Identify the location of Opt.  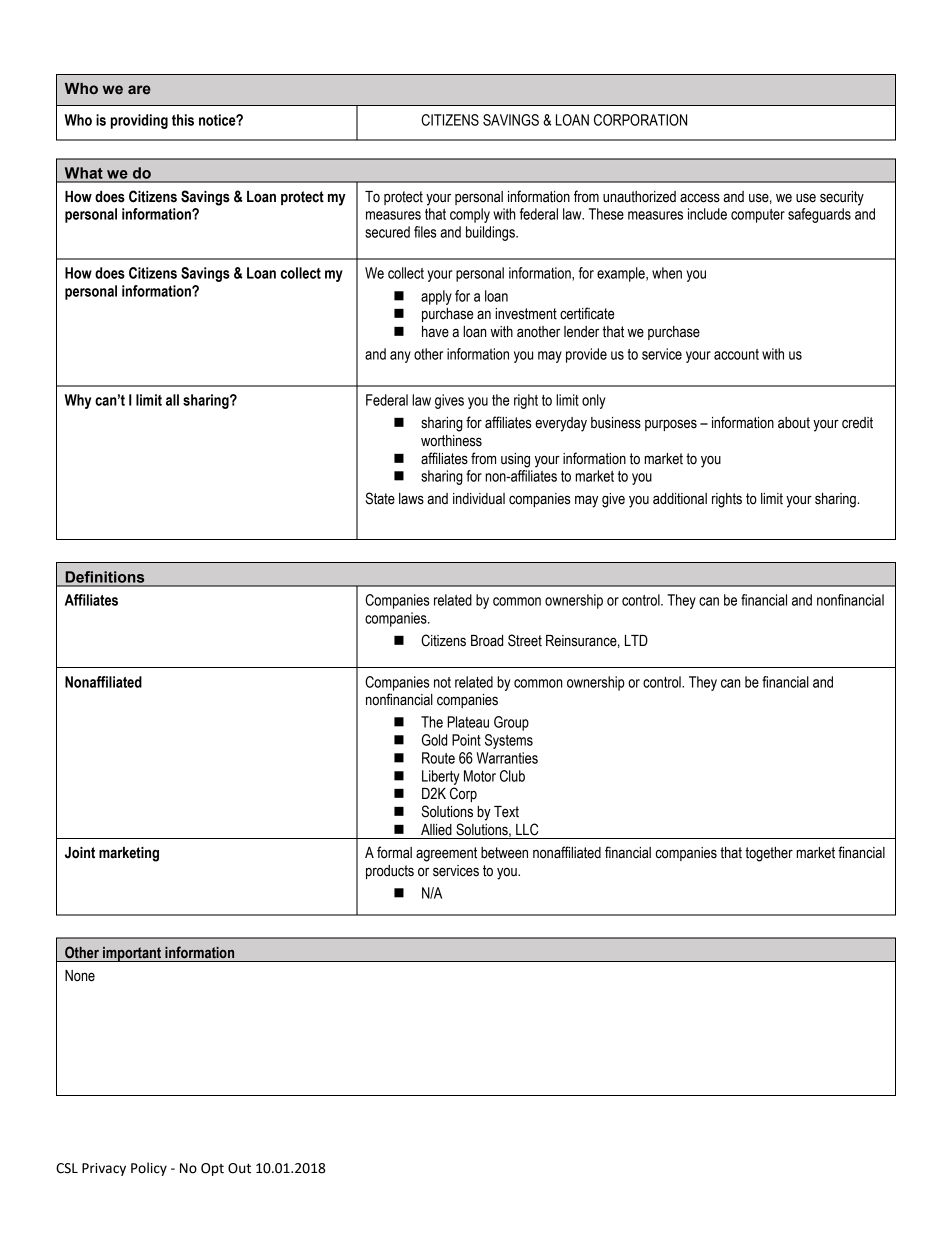
(212, 1169).
